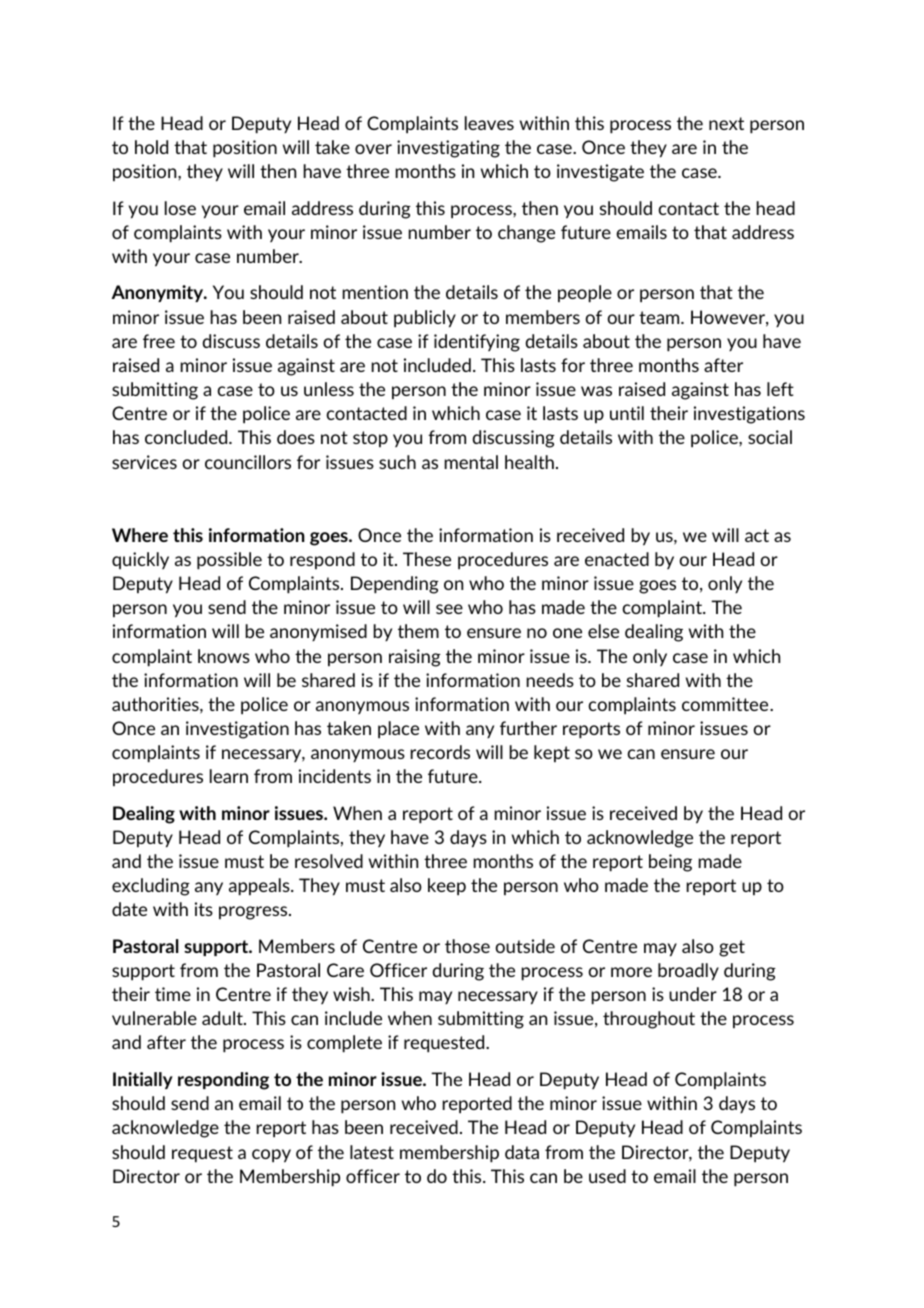 This image has width=924, height=1308. Describe the element at coordinates (726, 704) in the image. I see `committee` at that location.
